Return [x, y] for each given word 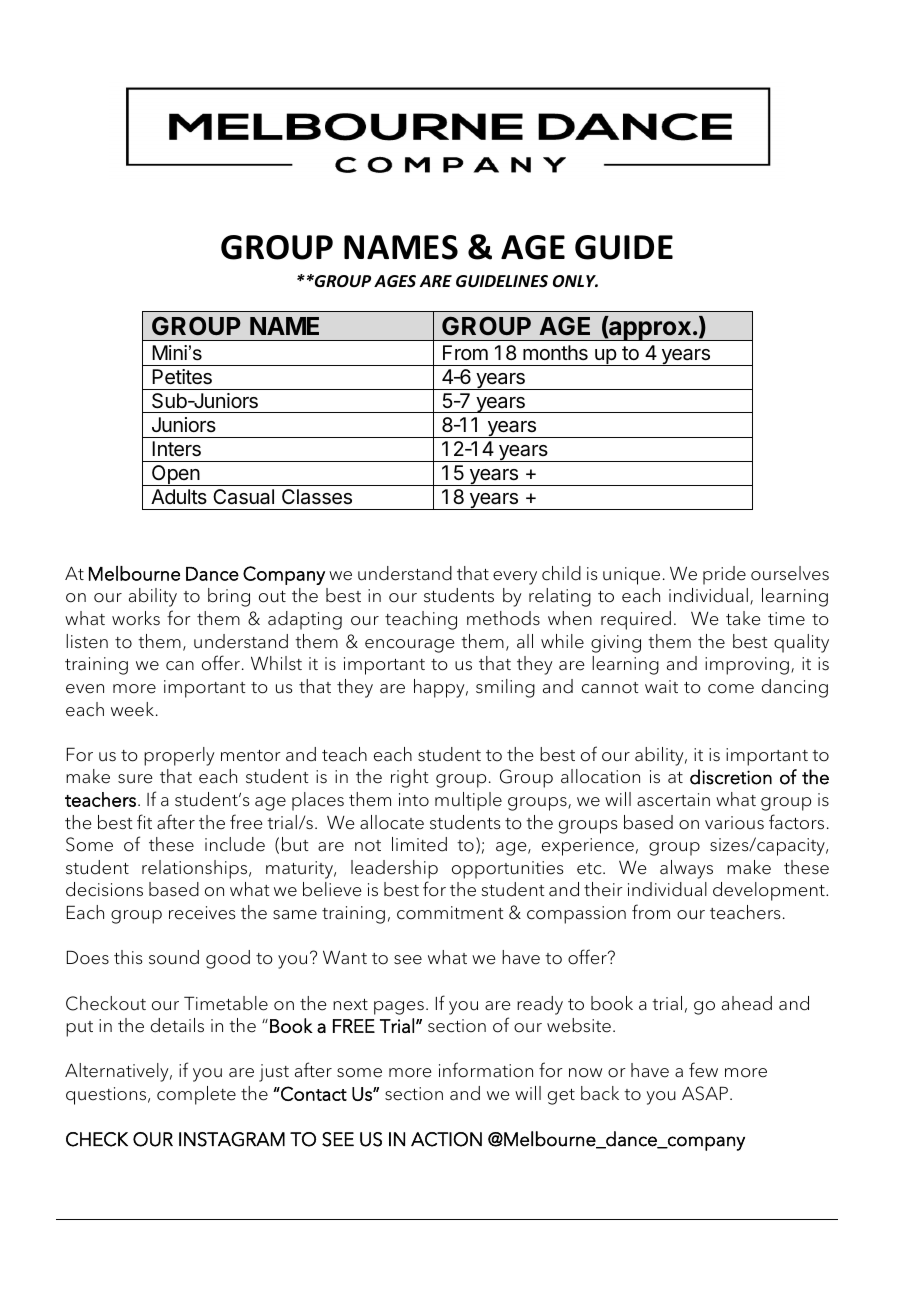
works [136, 618]
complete [196, 1095]
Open [175, 475]
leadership [394, 869]
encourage [410, 646]
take [743, 618]
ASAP [705, 1093]
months [555, 353]
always [686, 869]
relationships [196, 869]
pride [724, 575]
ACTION [446, 1139]
